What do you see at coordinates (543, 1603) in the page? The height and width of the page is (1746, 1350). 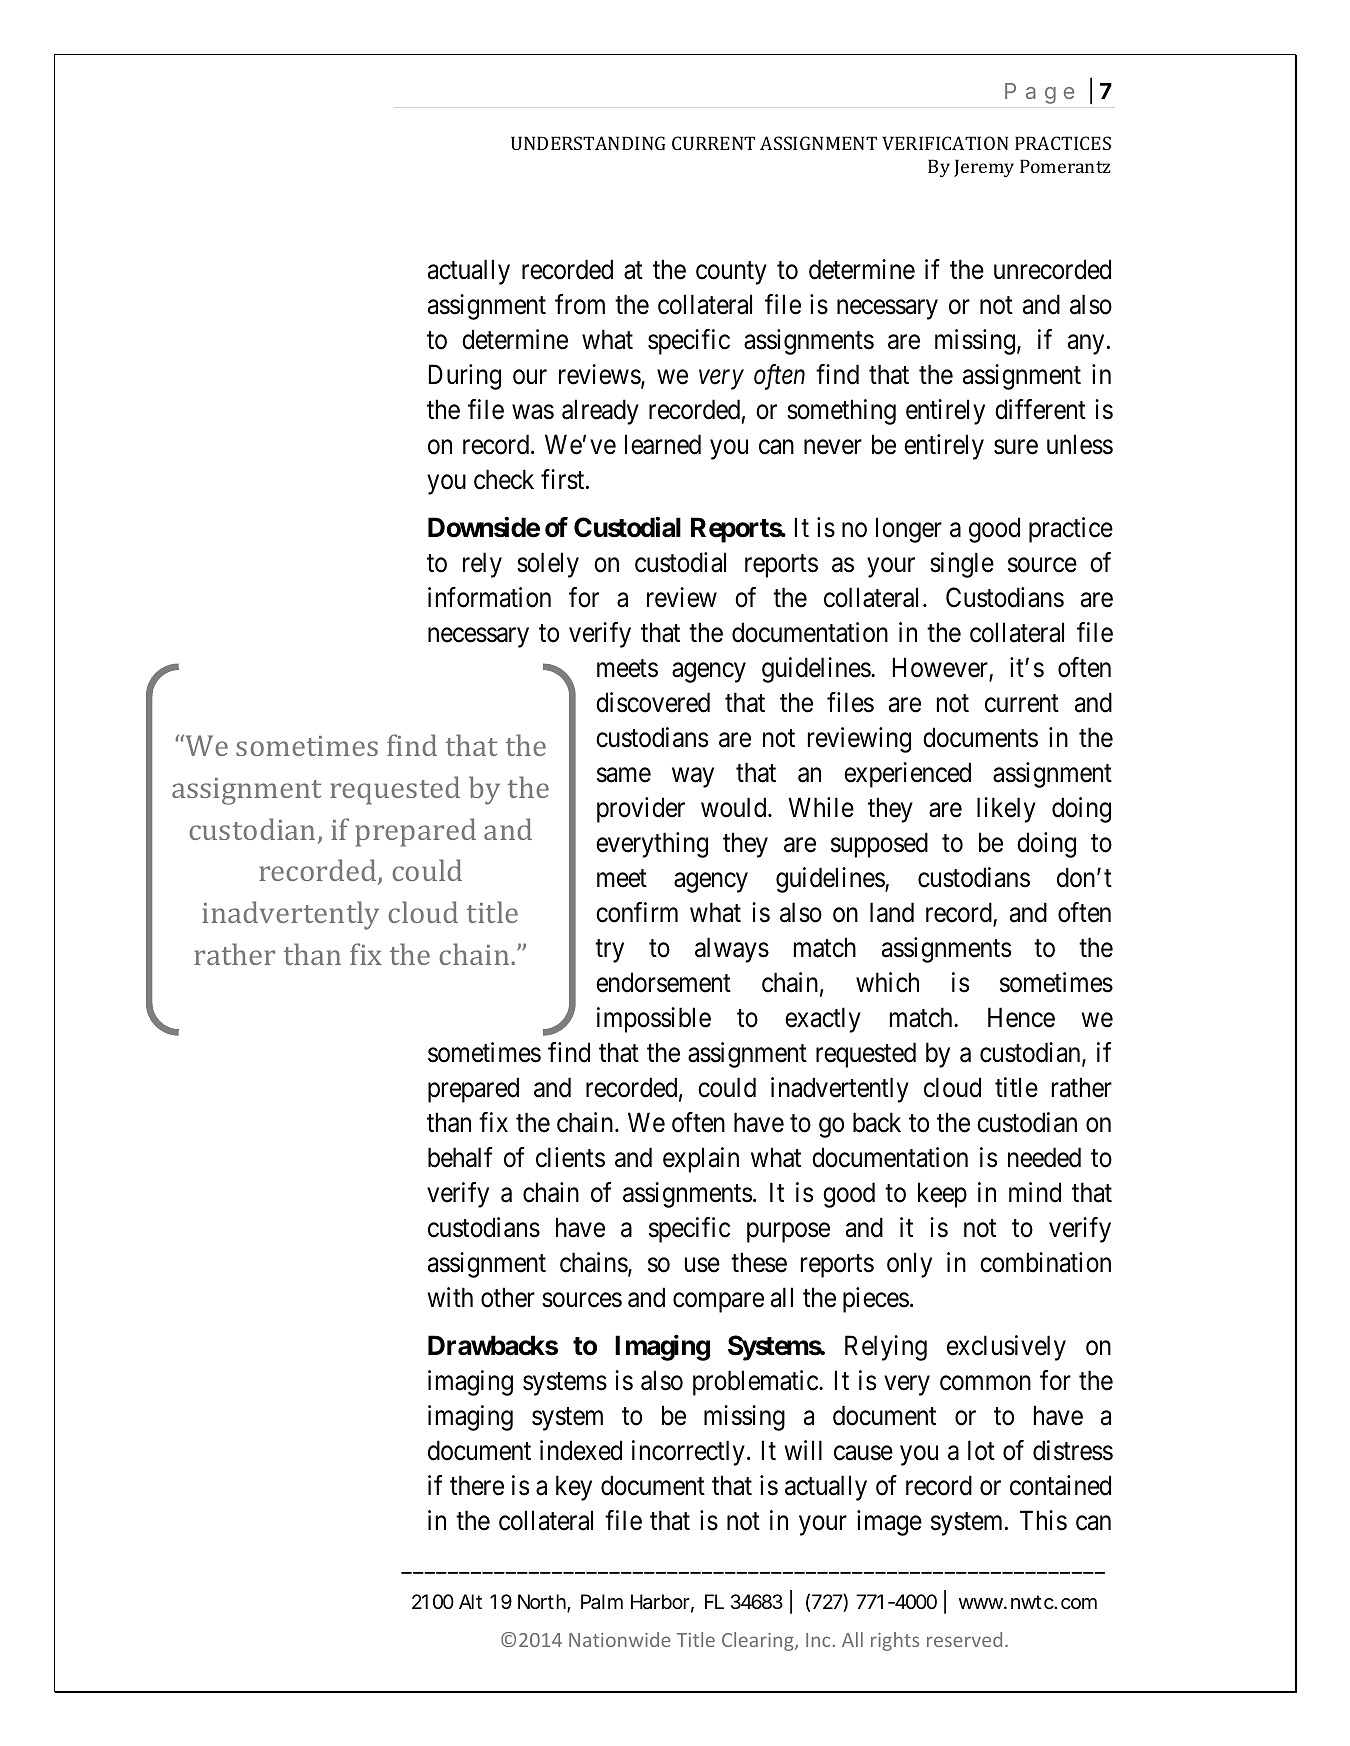 I see `North` at bounding box center [543, 1603].
